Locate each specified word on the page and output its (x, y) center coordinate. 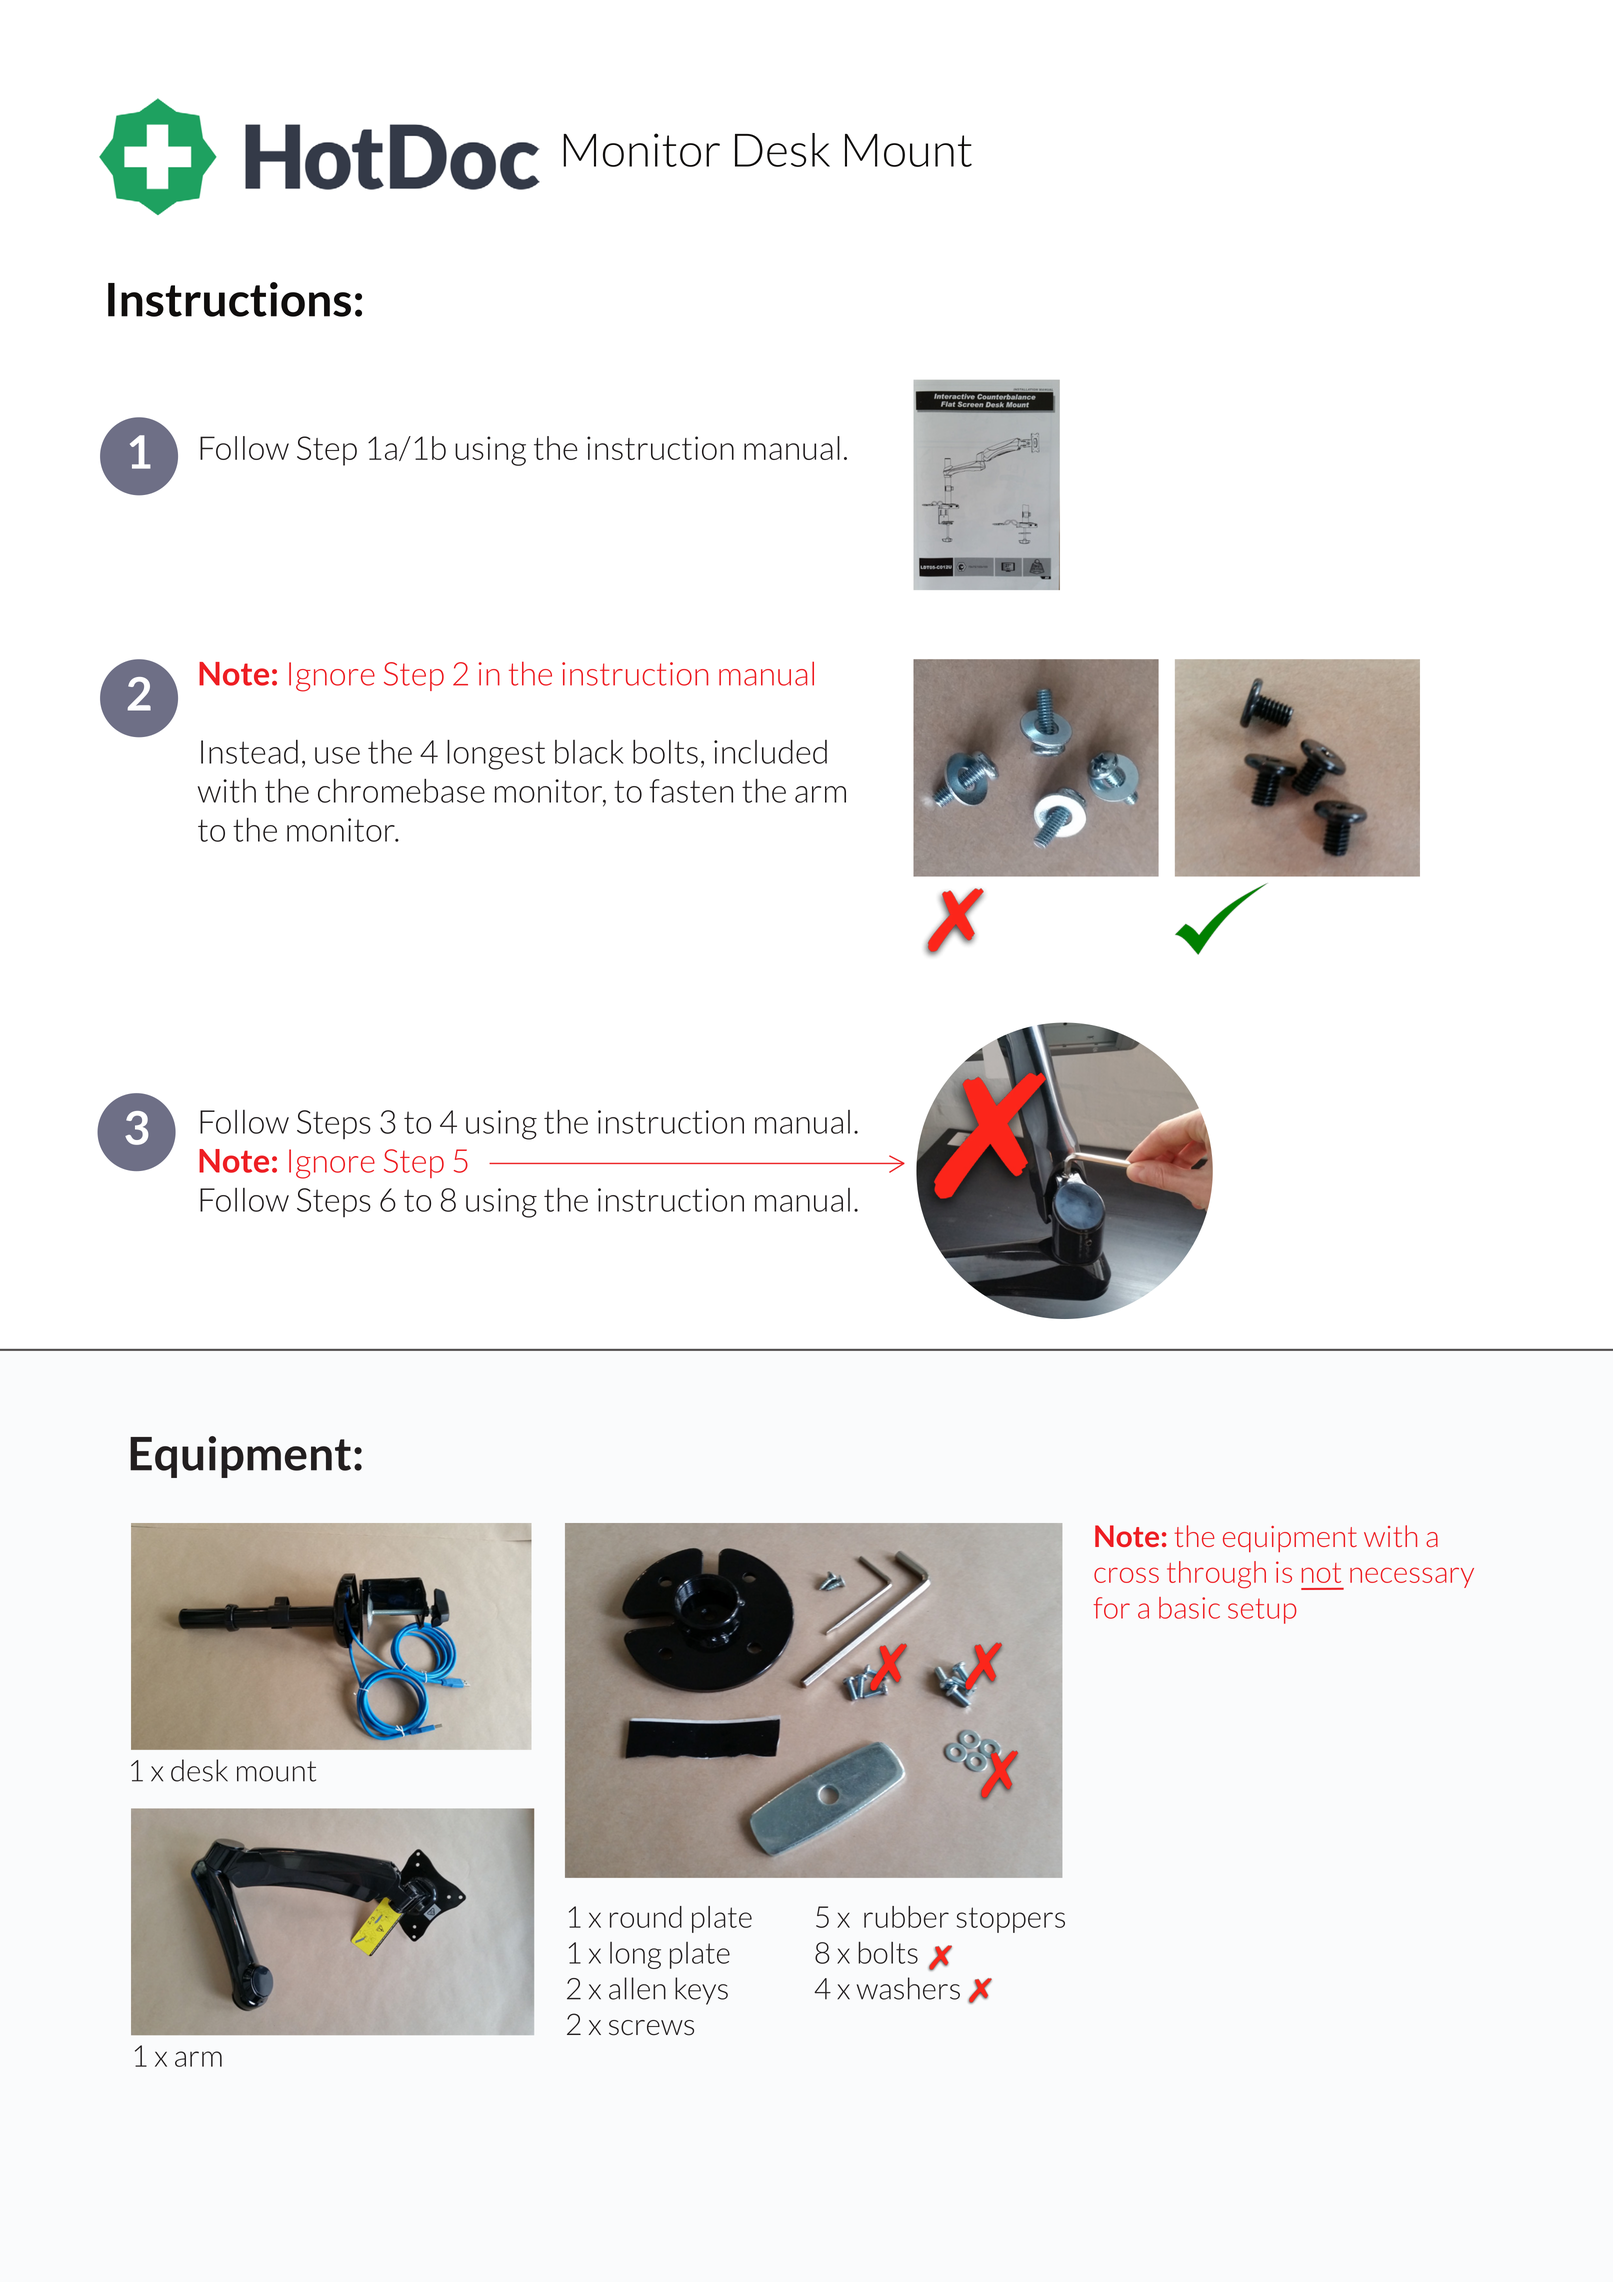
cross (1126, 1575)
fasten (691, 791)
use (337, 755)
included (770, 752)
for (1111, 1608)
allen (637, 1988)
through (1216, 1575)
